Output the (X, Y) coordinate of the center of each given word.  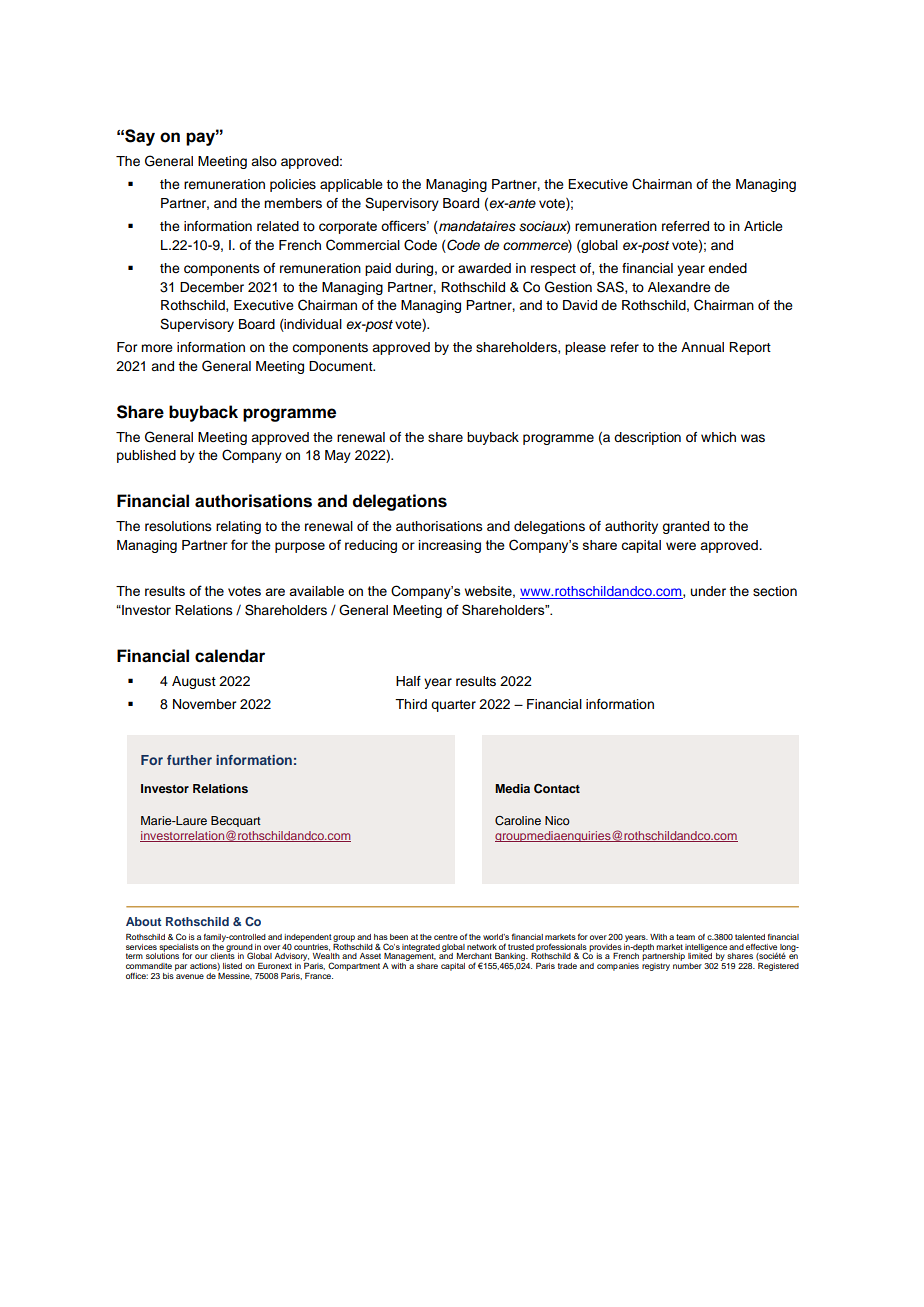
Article (763, 226)
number (687, 966)
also (264, 161)
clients (222, 955)
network (482, 947)
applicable (351, 185)
